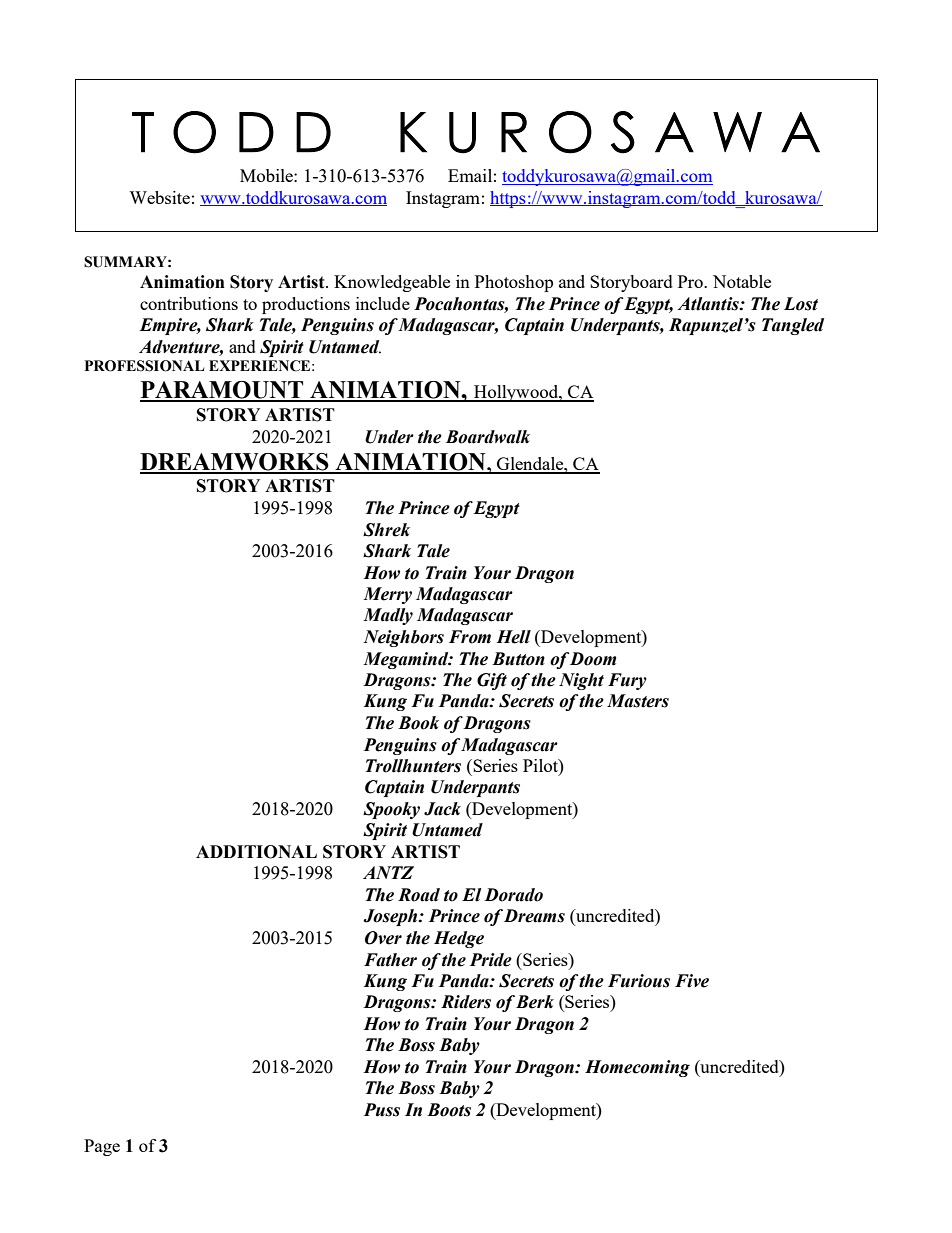  Describe the element at coordinates (419, 895) in the image. I see `Road` at that location.
